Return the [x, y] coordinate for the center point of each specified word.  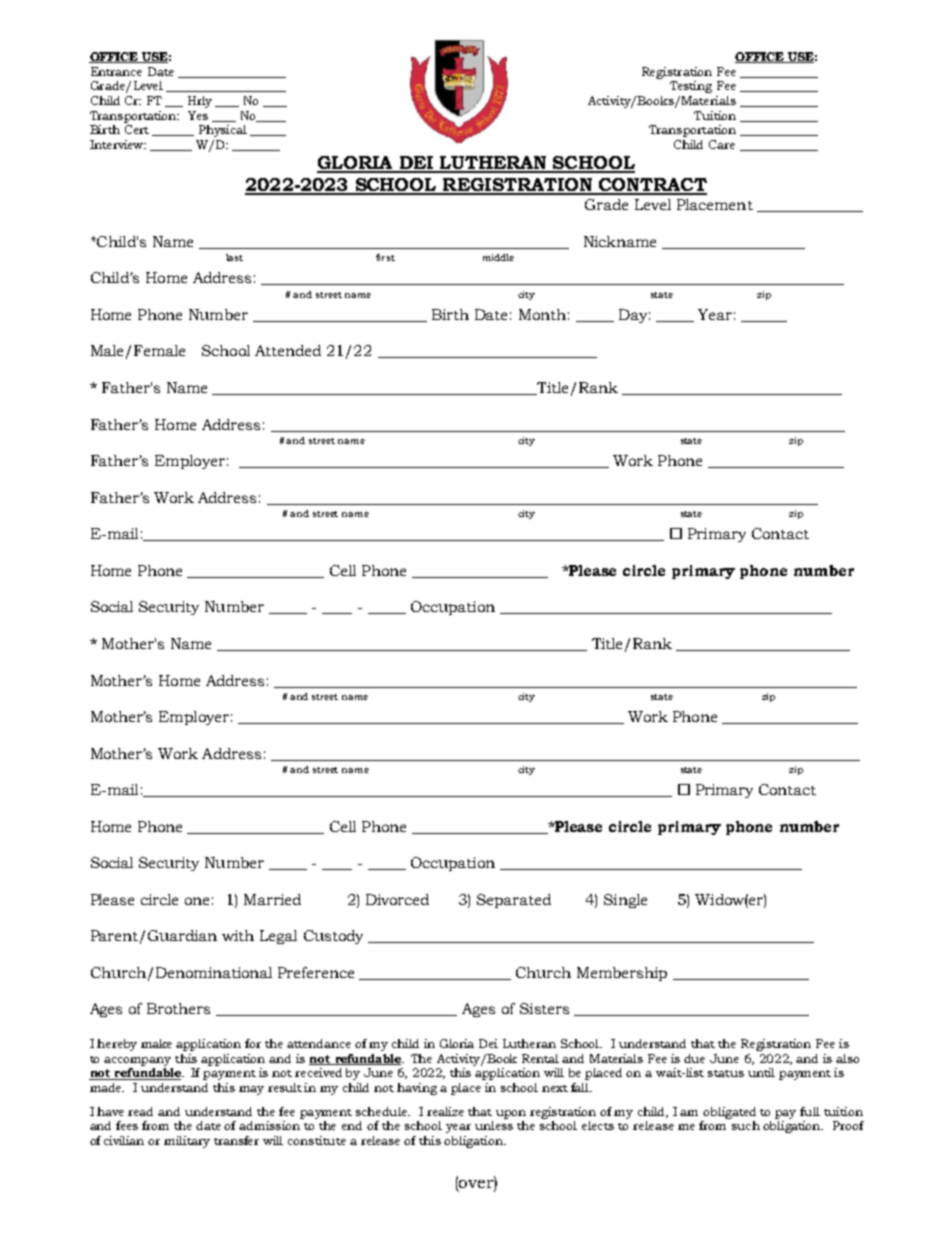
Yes [198, 115]
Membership [622, 974]
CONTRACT [652, 186]
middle [498, 257]
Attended [288, 350]
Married [272, 899]
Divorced [397, 899]
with [238, 935]
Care [722, 144]
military [187, 1142]
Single [625, 901]
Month [542, 314]
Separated [514, 901]
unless [494, 1125]
